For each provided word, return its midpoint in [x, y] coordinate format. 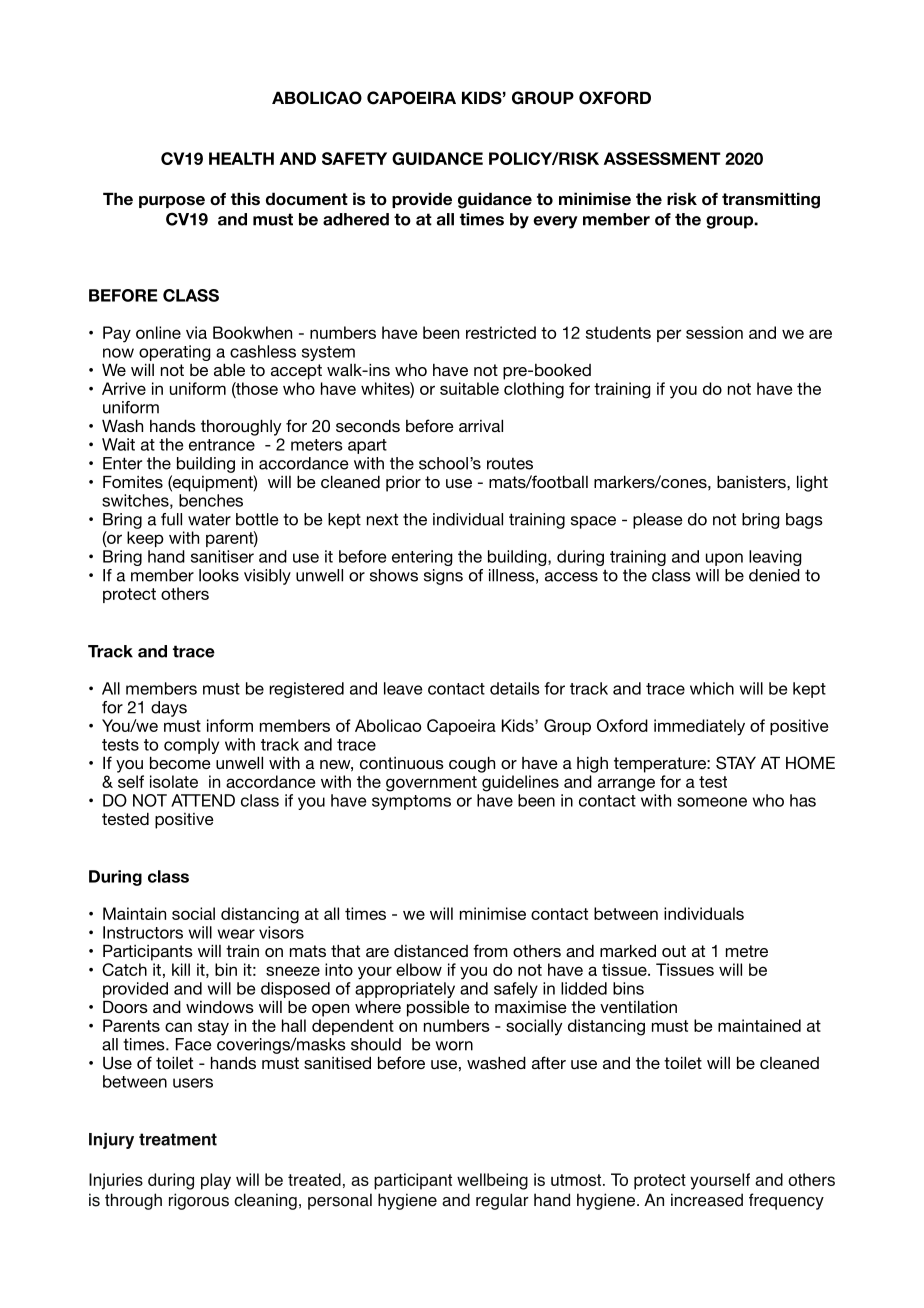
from [490, 950]
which [712, 688]
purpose [172, 202]
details [515, 688]
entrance [222, 445]
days [169, 709]
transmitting [771, 200]
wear [236, 934]
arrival [481, 425]
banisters [752, 481]
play [216, 1181]
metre [747, 951]
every [555, 222]
